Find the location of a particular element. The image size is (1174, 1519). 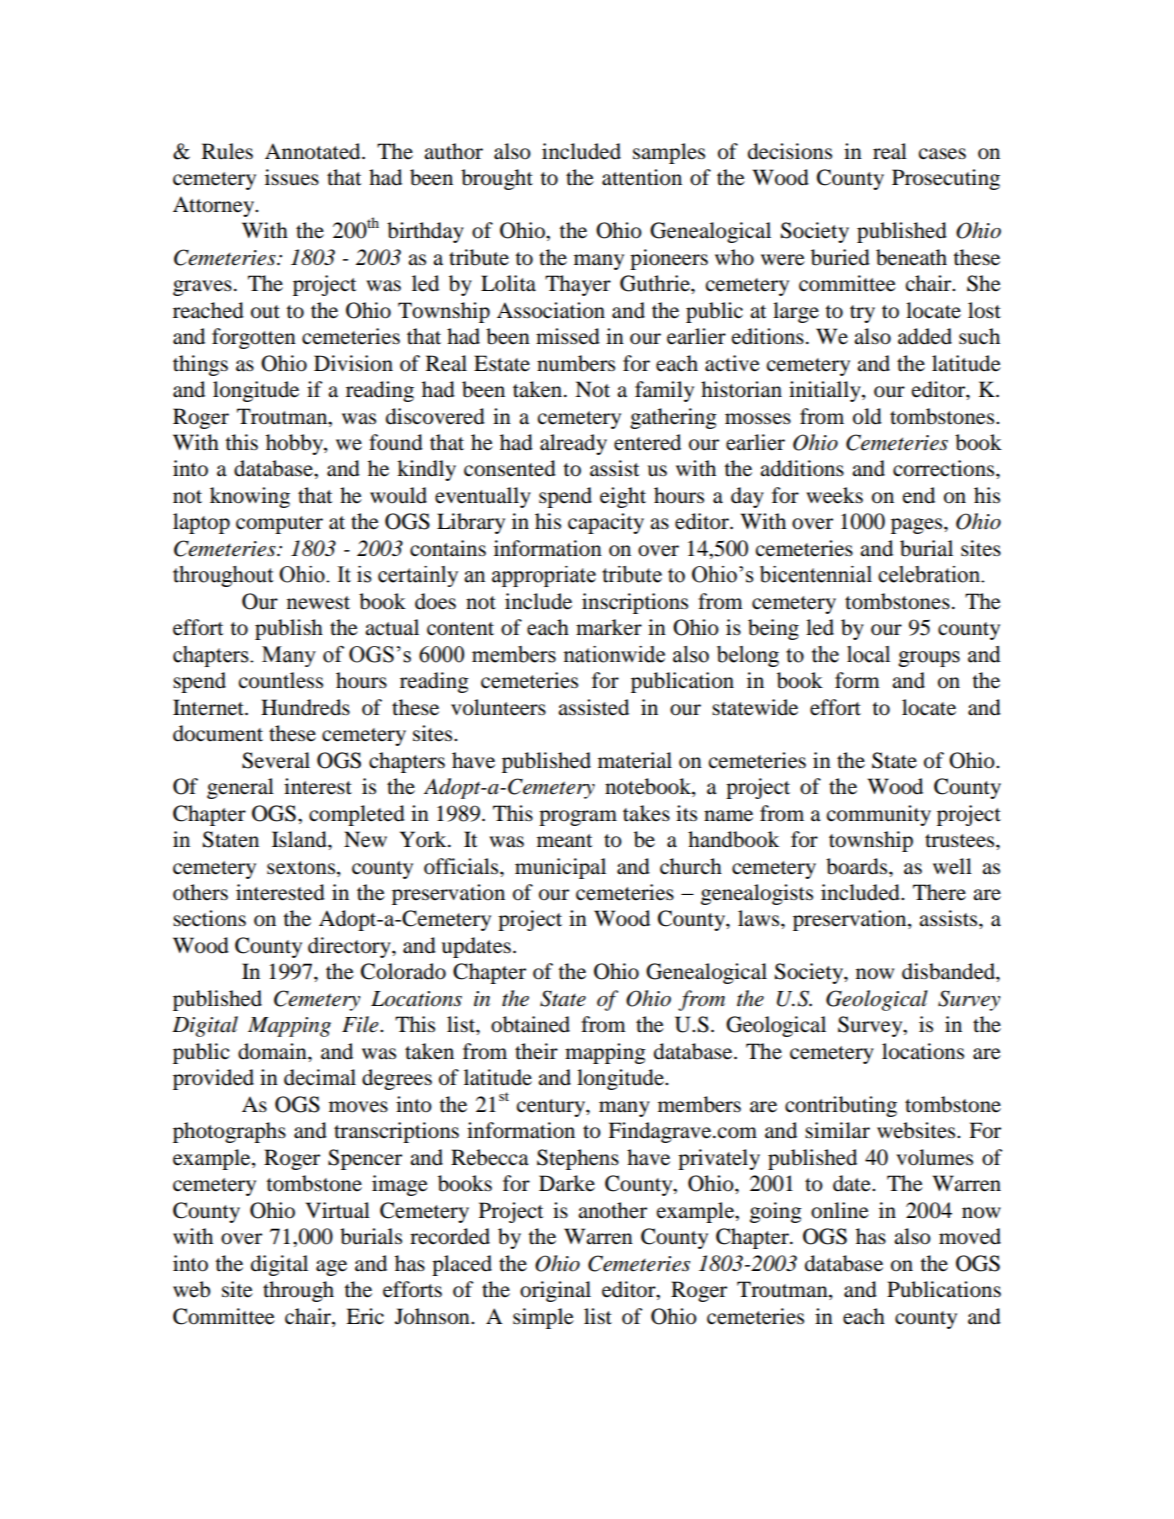

community is located at coordinates (879, 815).
